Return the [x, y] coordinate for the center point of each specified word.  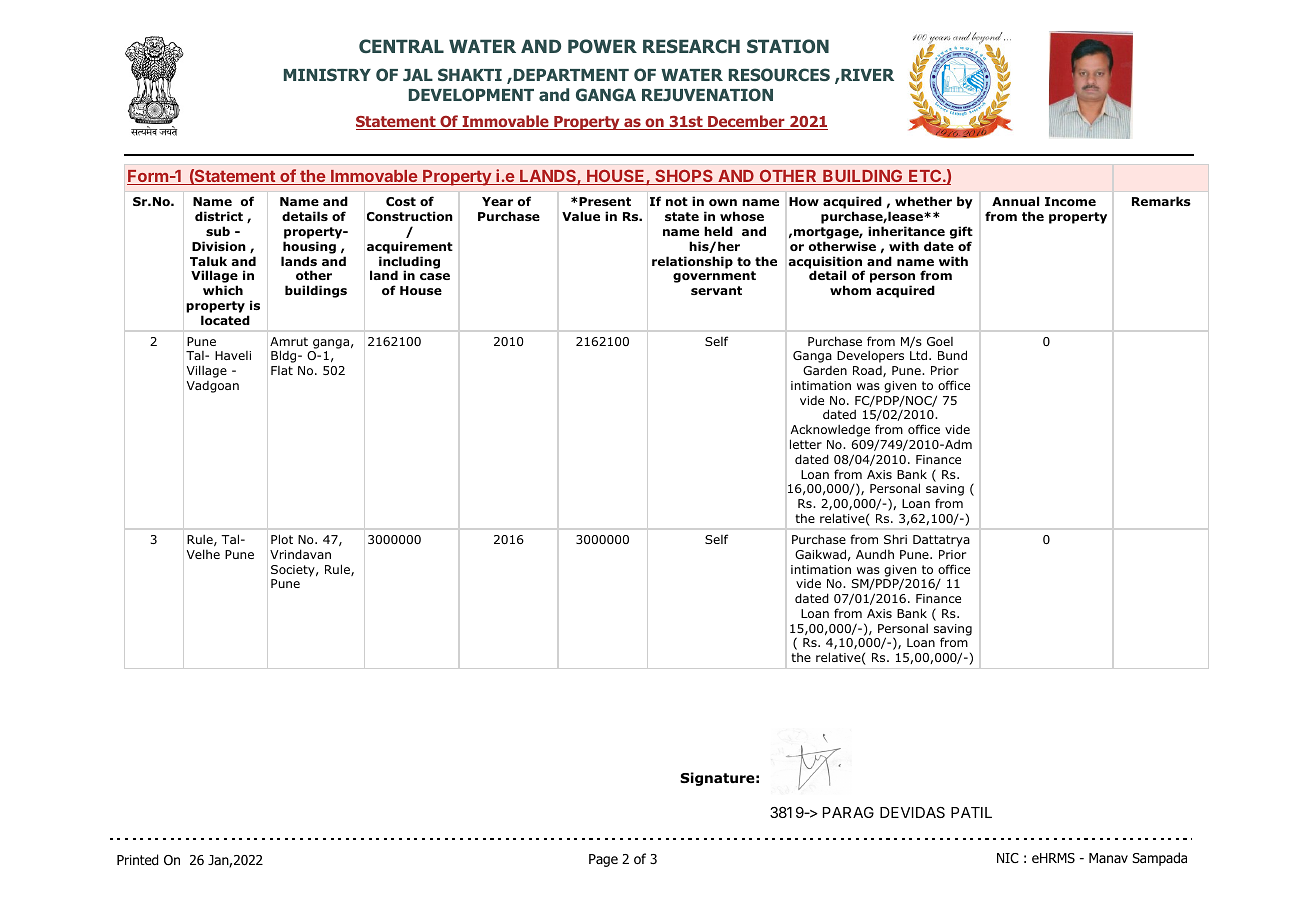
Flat [282, 370]
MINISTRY [327, 74]
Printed [137, 859]
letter [806, 444]
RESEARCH [691, 46]
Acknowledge [830, 432]
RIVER [867, 75]
